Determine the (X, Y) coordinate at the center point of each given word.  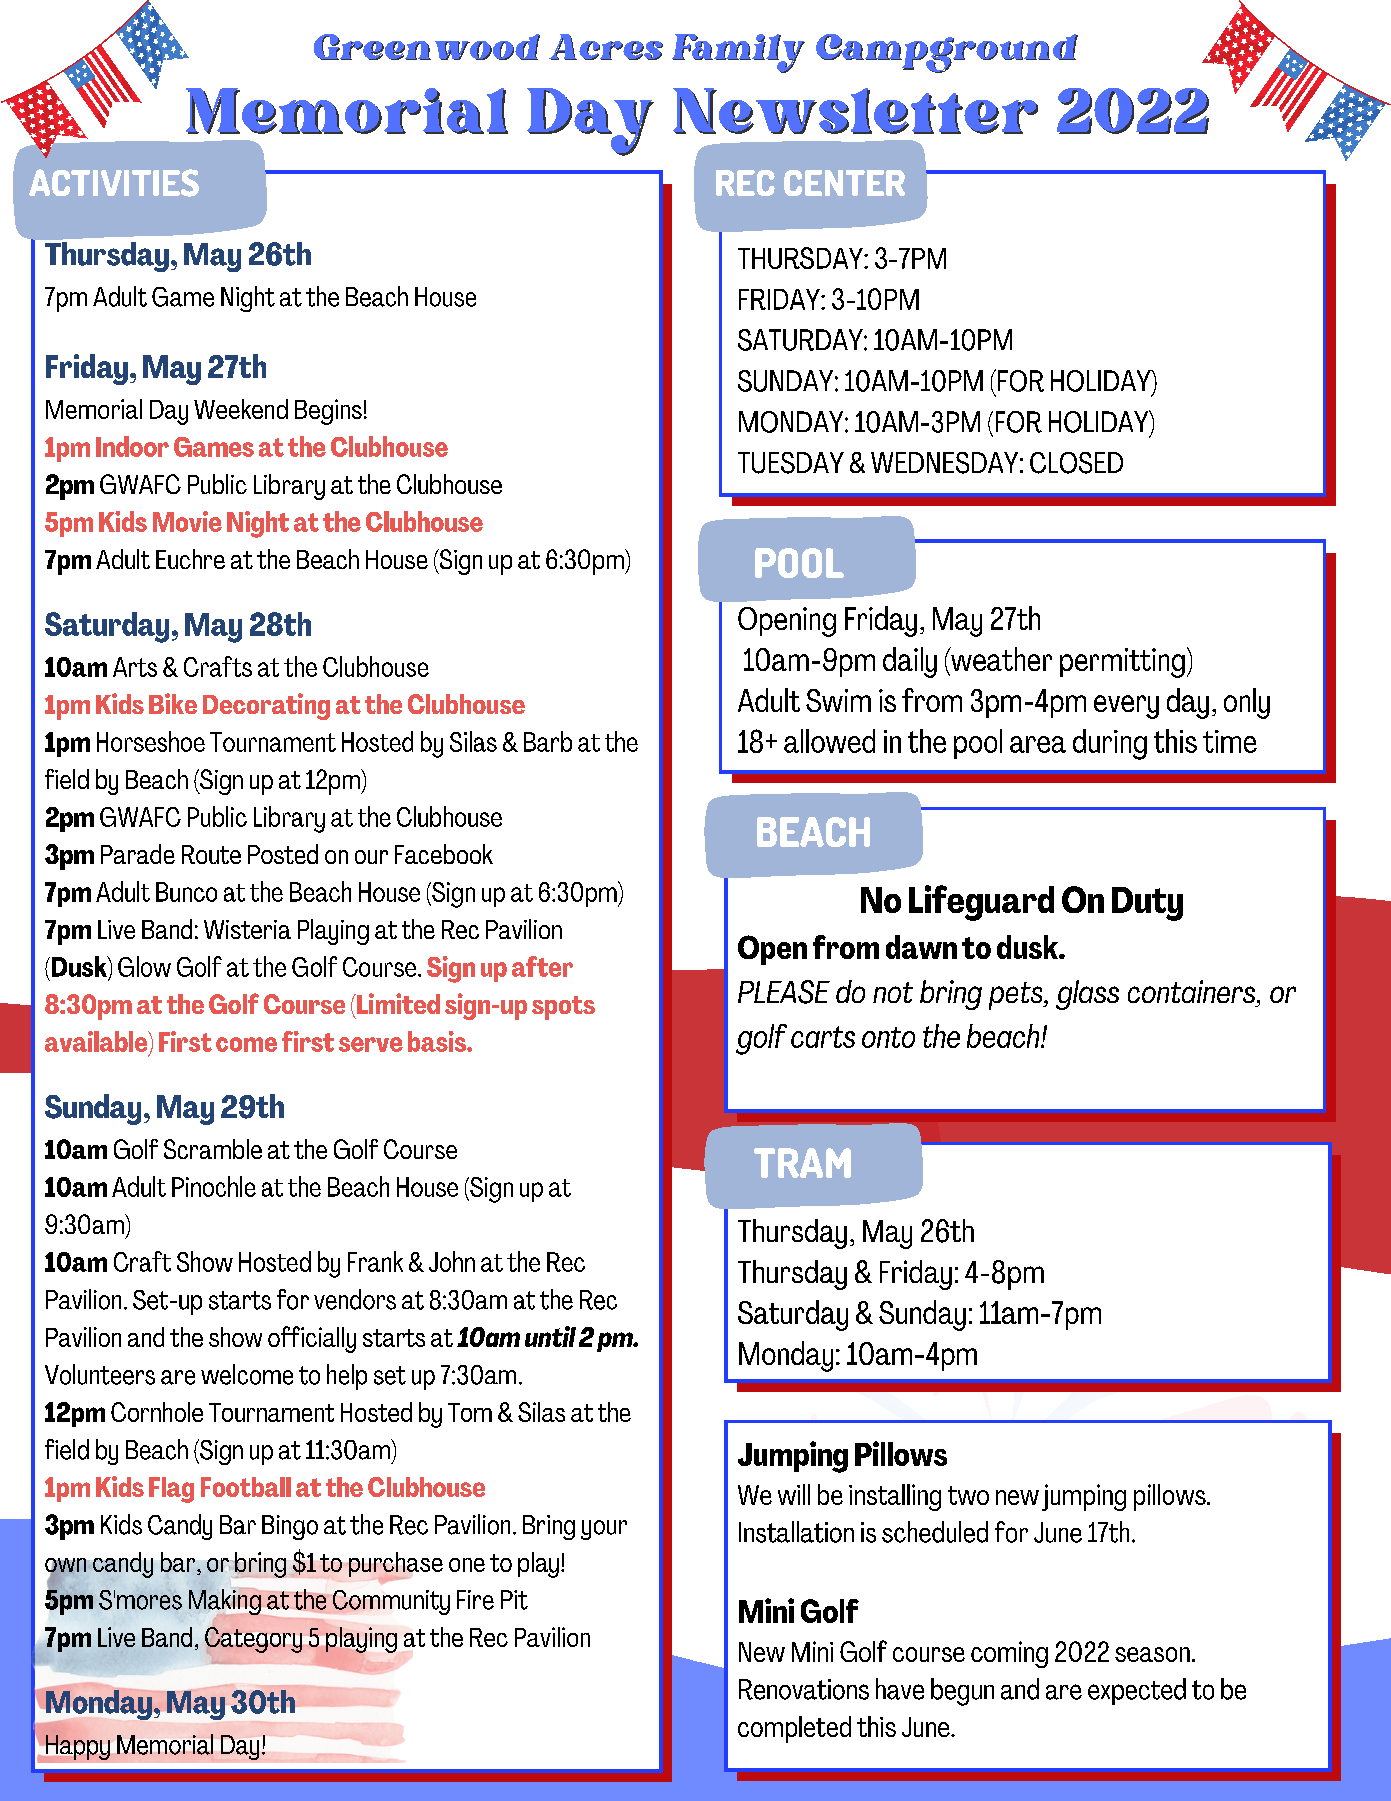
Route (211, 854)
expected (1137, 1691)
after (542, 966)
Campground (947, 53)
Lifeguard (981, 903)
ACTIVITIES (114, 183)
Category (253, 1640)
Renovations (804, 1689)
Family (738, 53)
